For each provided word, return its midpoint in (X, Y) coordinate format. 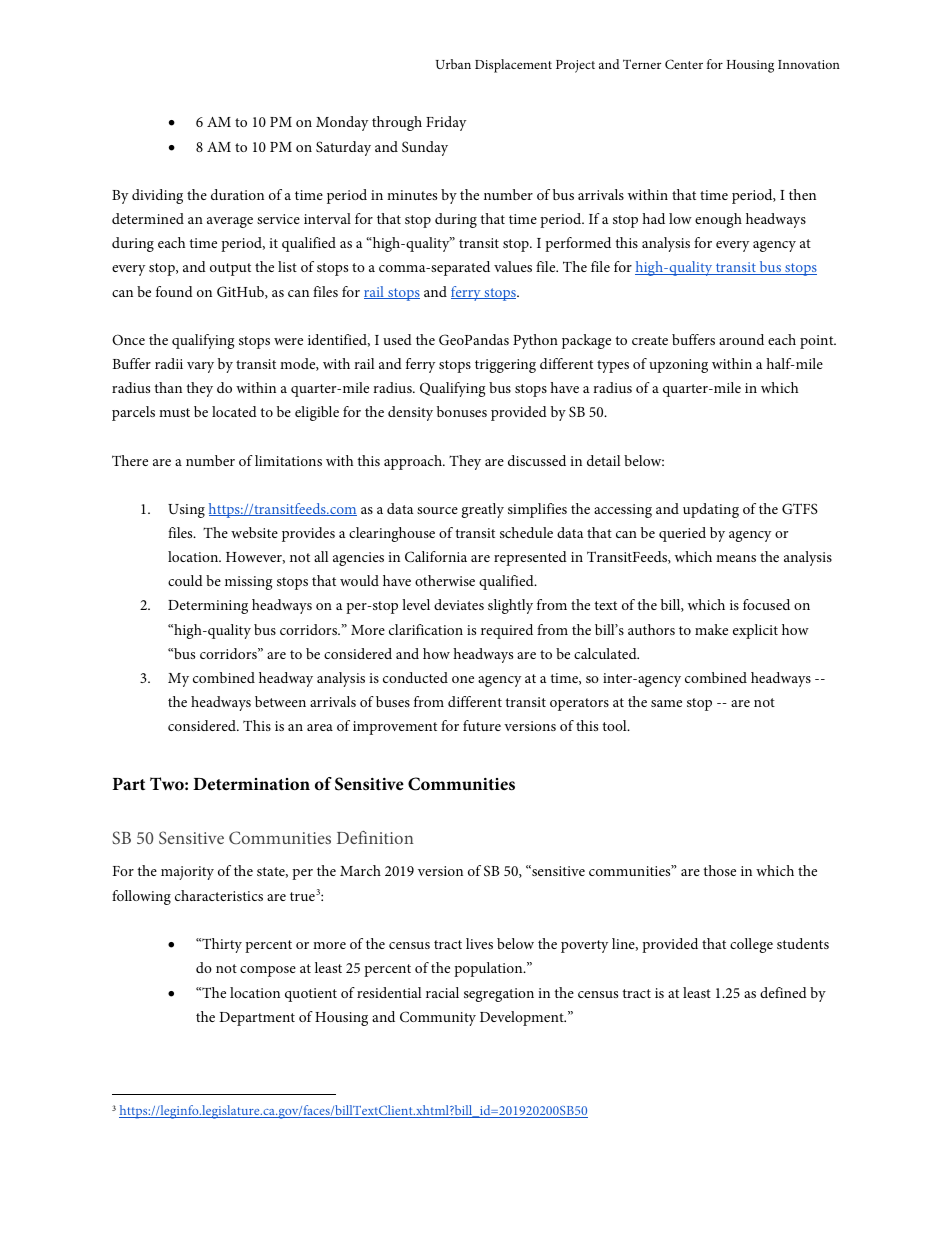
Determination (251, 784)
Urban (453, 64)
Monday (342, 123)
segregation (499, 995)
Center (684, 64)
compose (268, 971)
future (482, 725)
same (666, 703)
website (254, 532)
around (741, 339)
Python (535, 341)
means (736, 558)
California (436, 557)
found (174, 291)
